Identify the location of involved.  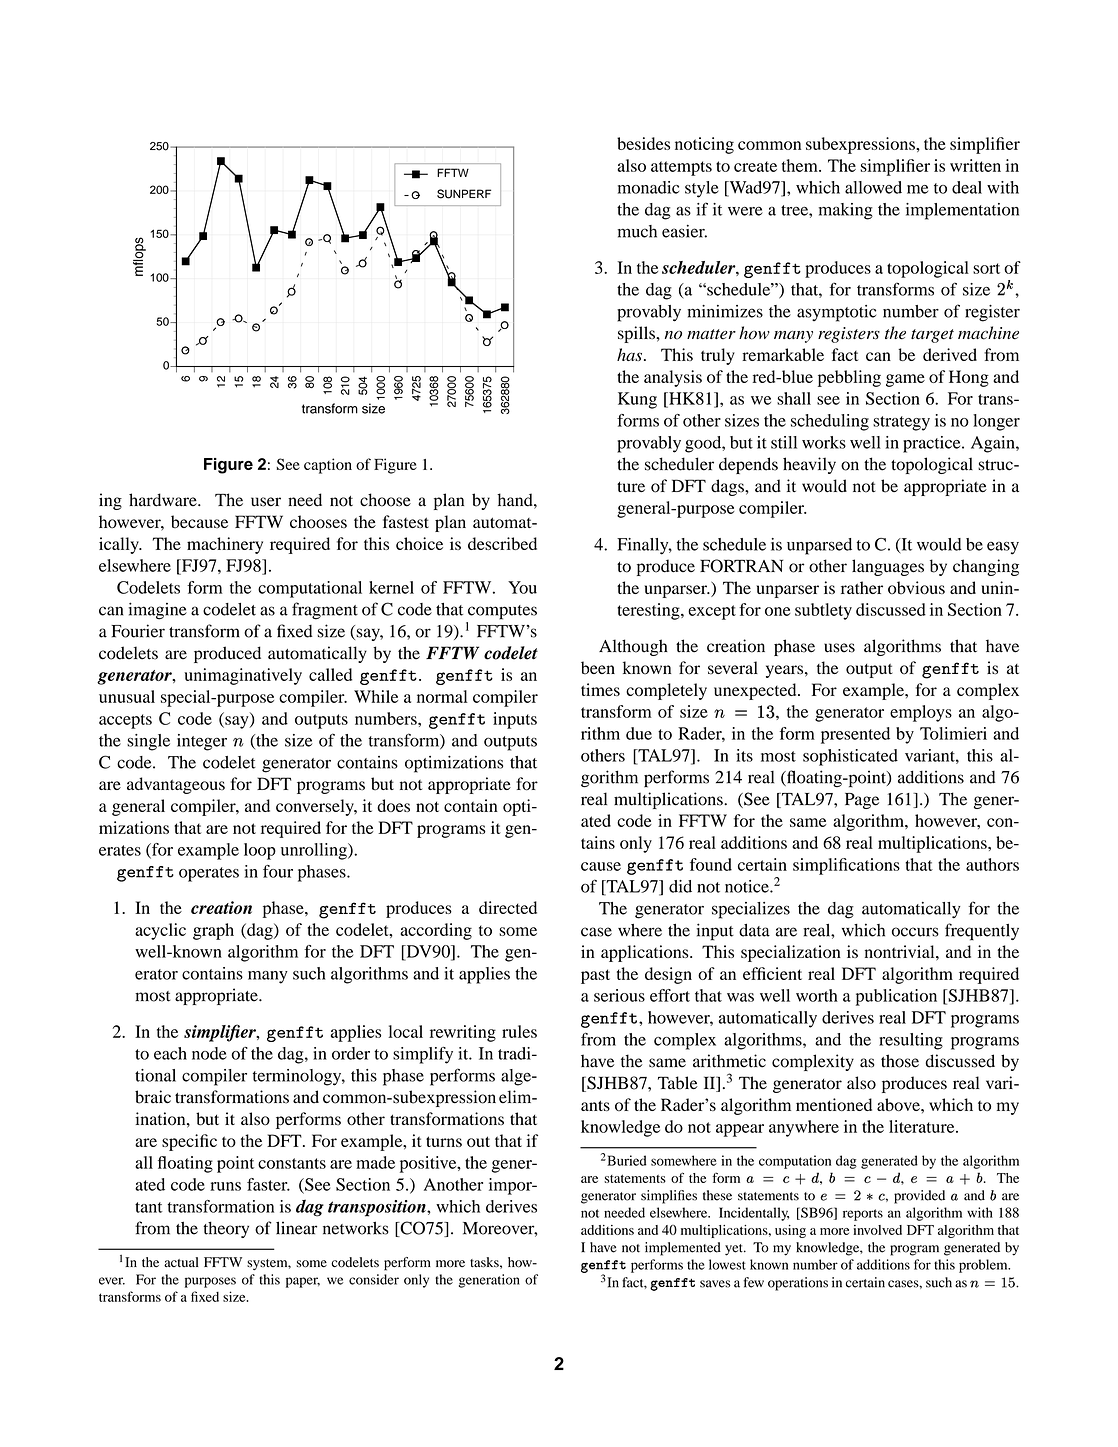
(877, 1230).
